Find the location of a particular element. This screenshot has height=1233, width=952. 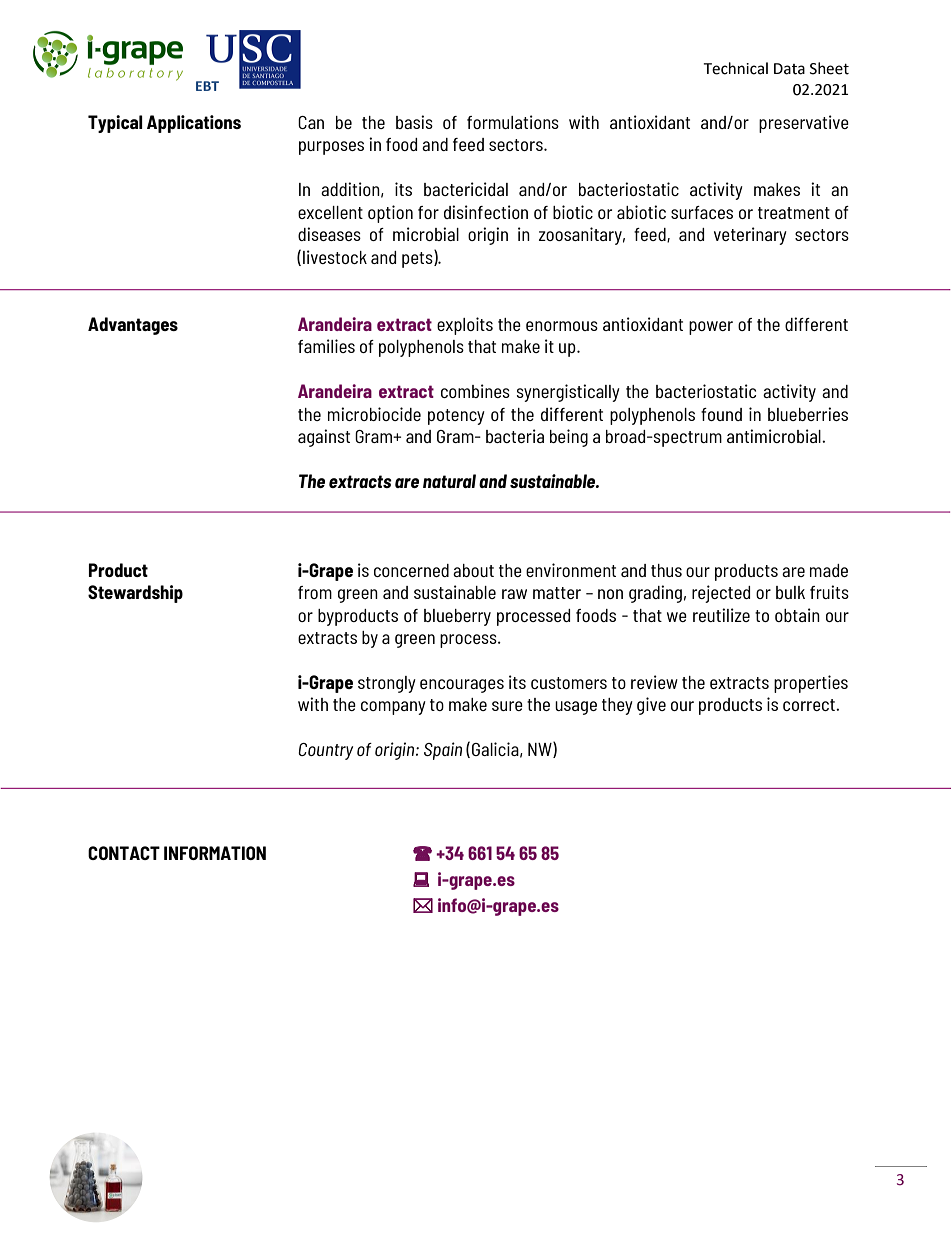

Technical is located at coordinates (735, 68).
